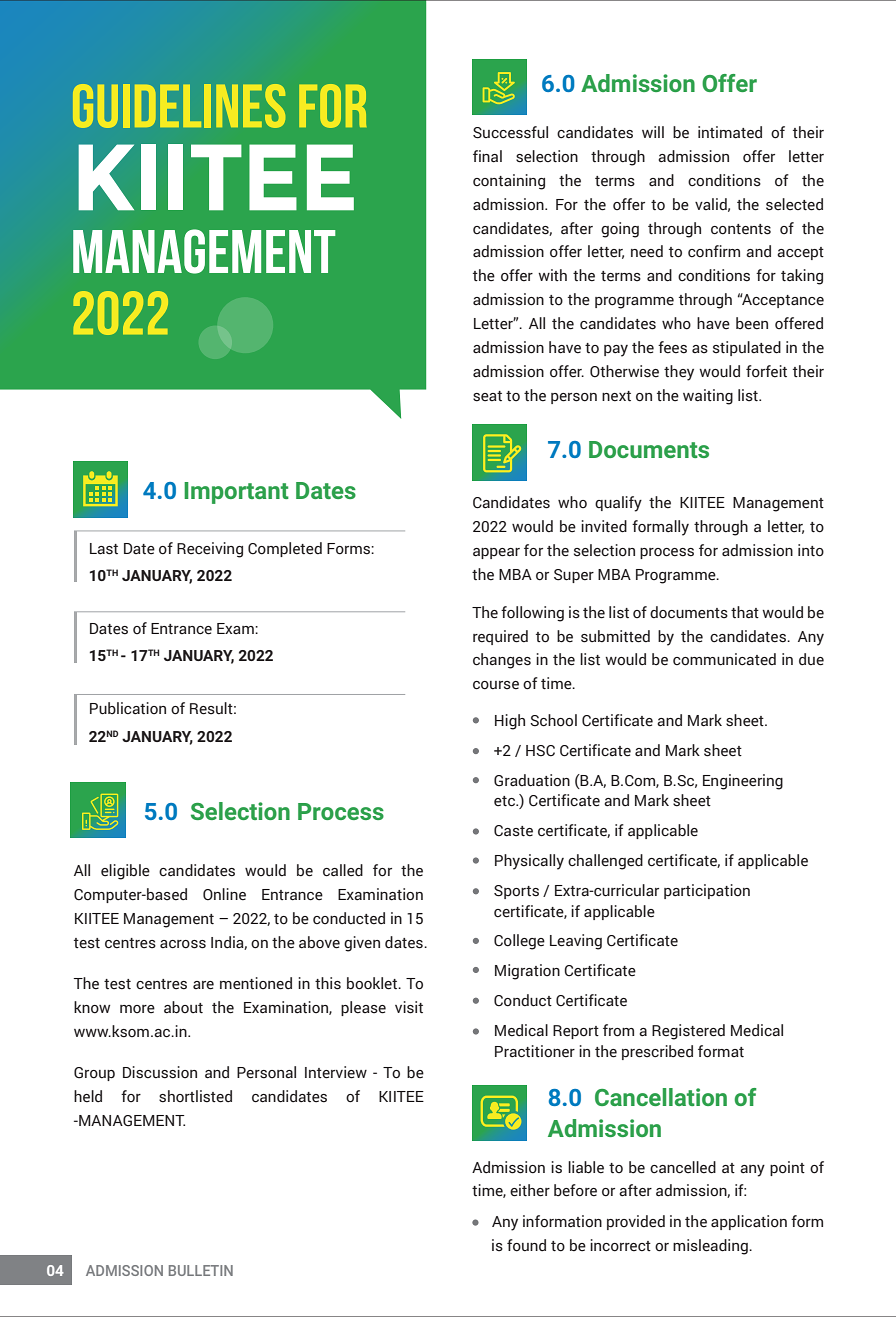 Image resolution: width=896 pixels, height=1317 pixels. What do you see at coordinates (125, 872) in the page?
I see `eligible` at bounding box center [125, 872].
